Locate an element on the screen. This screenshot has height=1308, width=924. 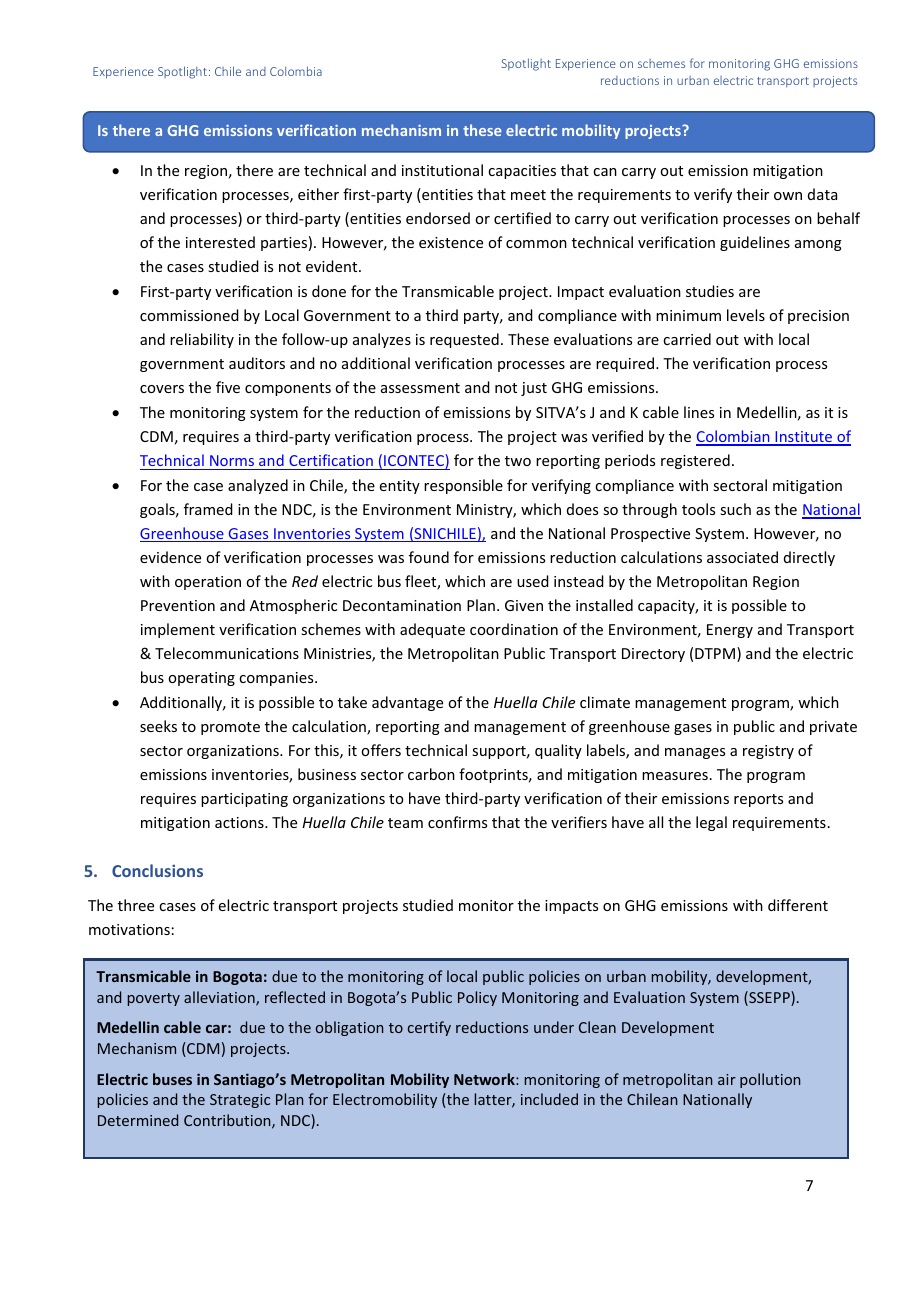
Institute is located at coordinates (804, 438).
